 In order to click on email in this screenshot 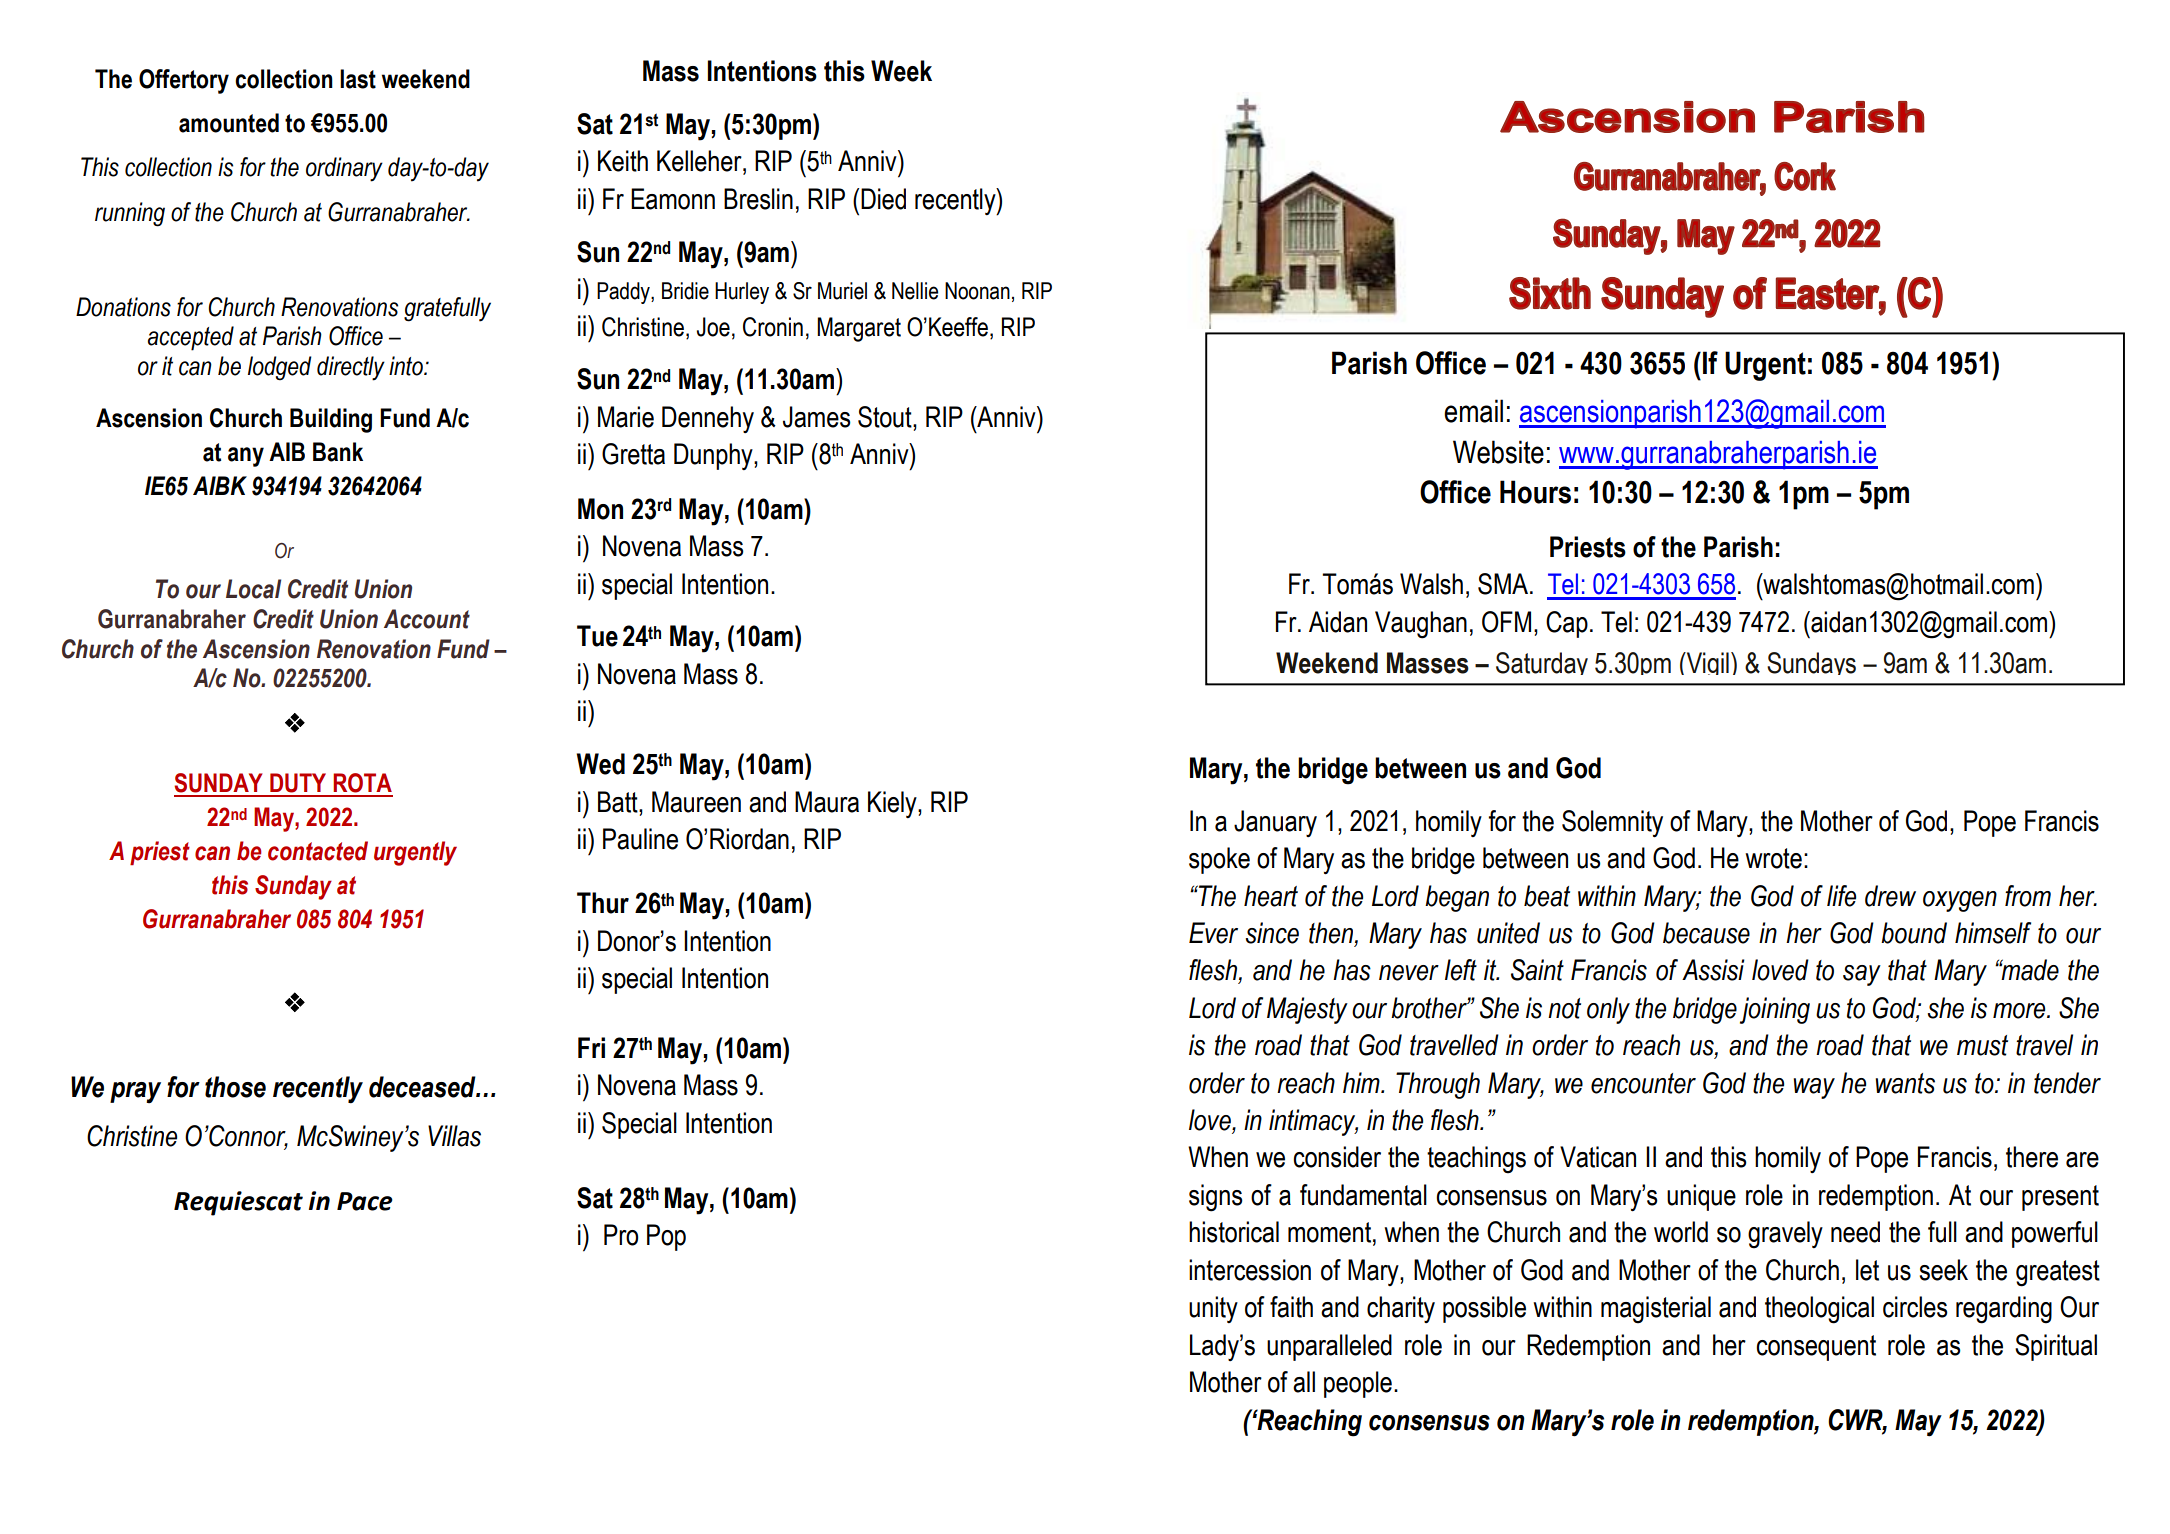, I will do `click(1473, 411)`.
